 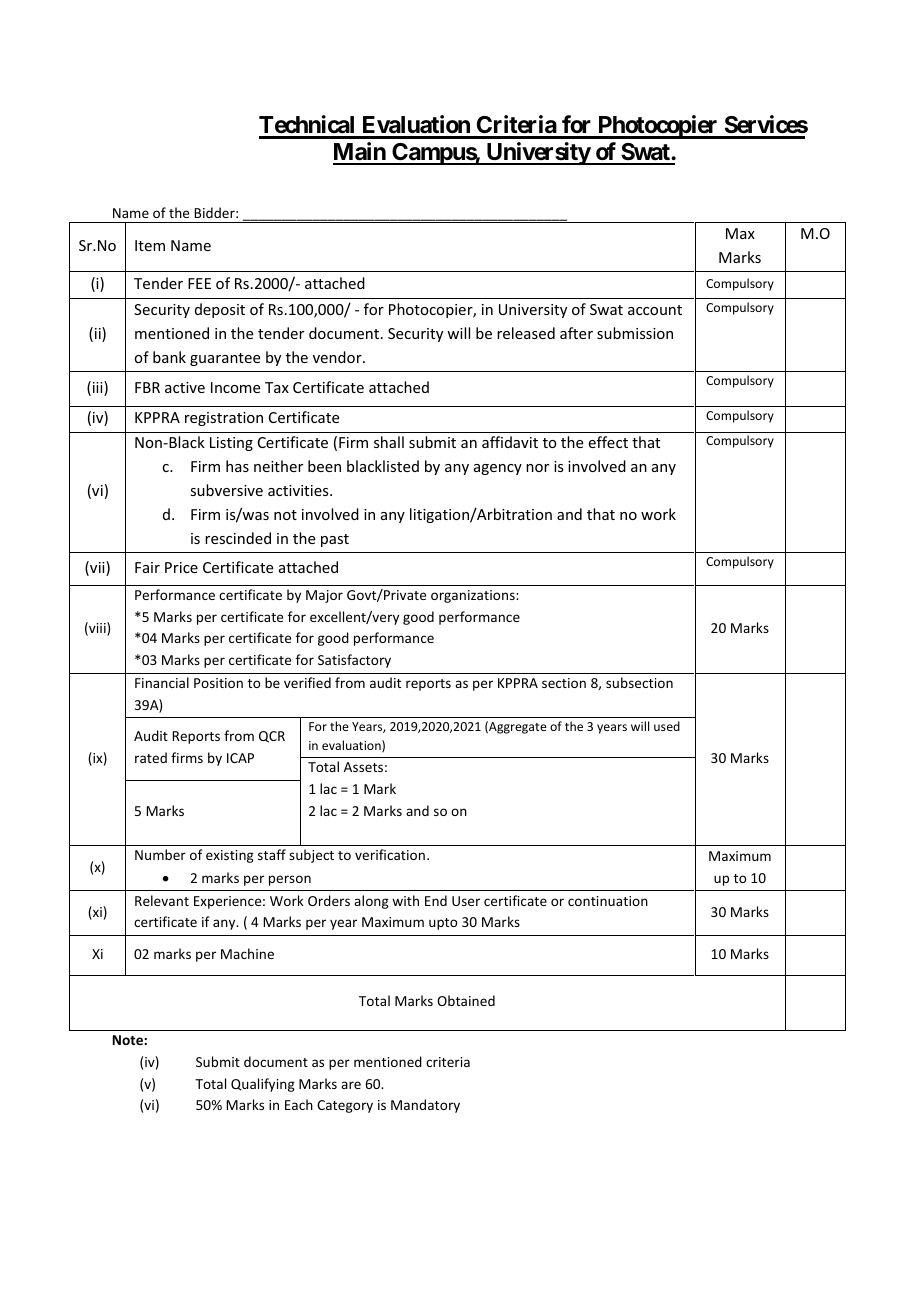 What do you see at coordinates (667, 726) in the screenshot?
I see `used` at bounding box center [667, 726].
